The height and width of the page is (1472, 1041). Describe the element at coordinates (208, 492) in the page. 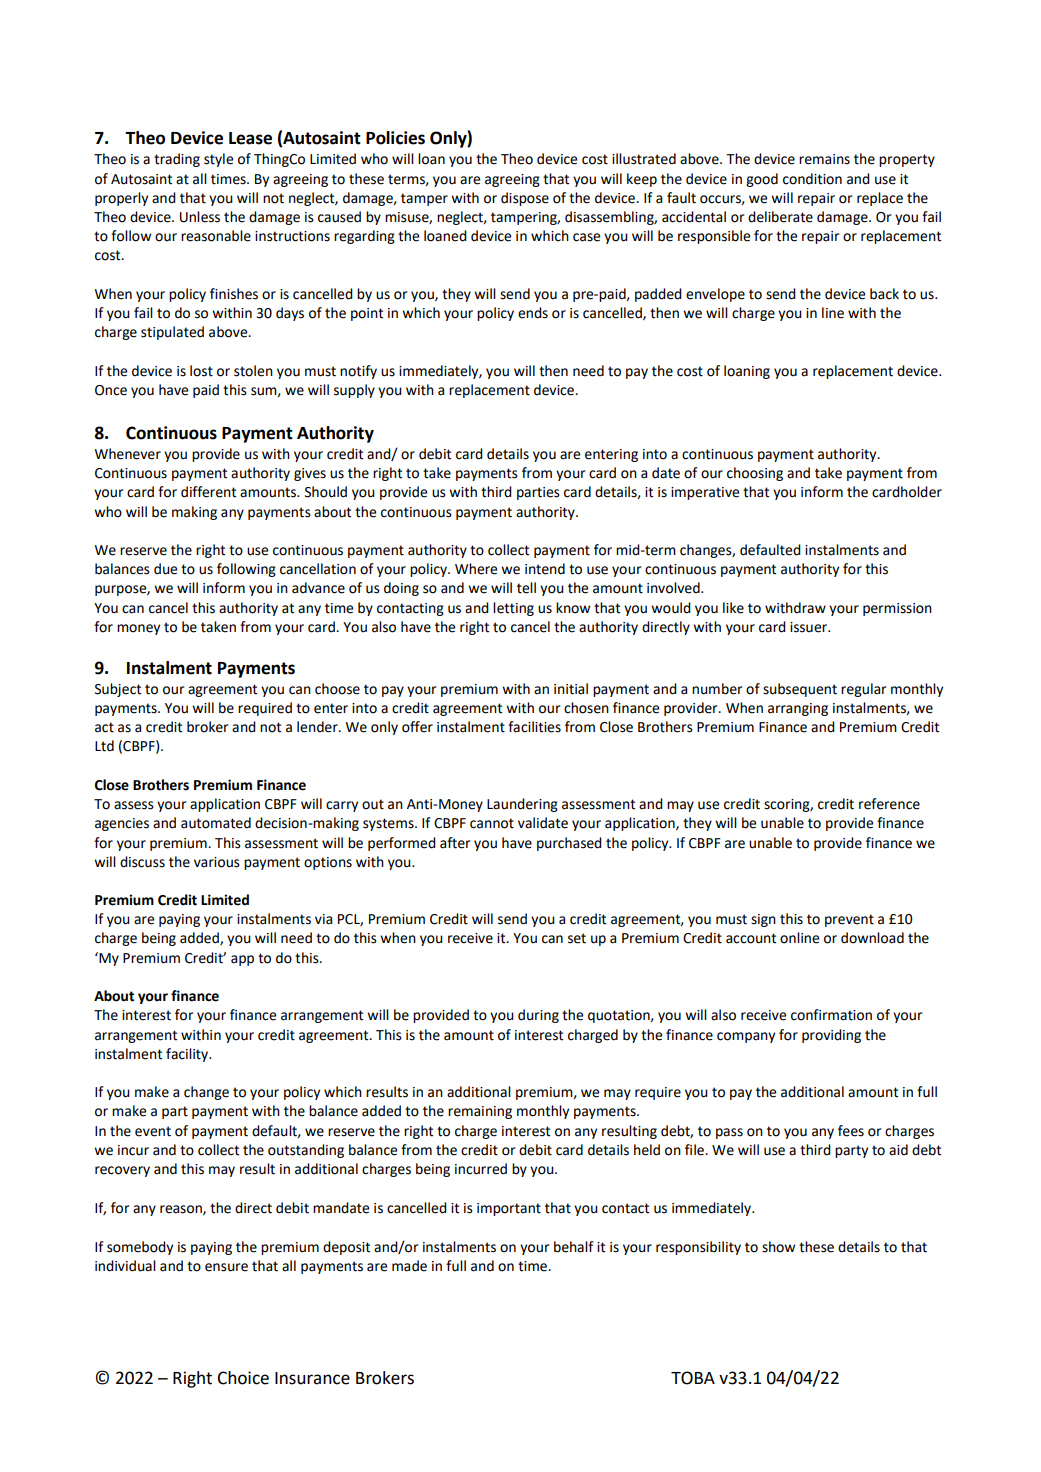

I see `different` at that location.
